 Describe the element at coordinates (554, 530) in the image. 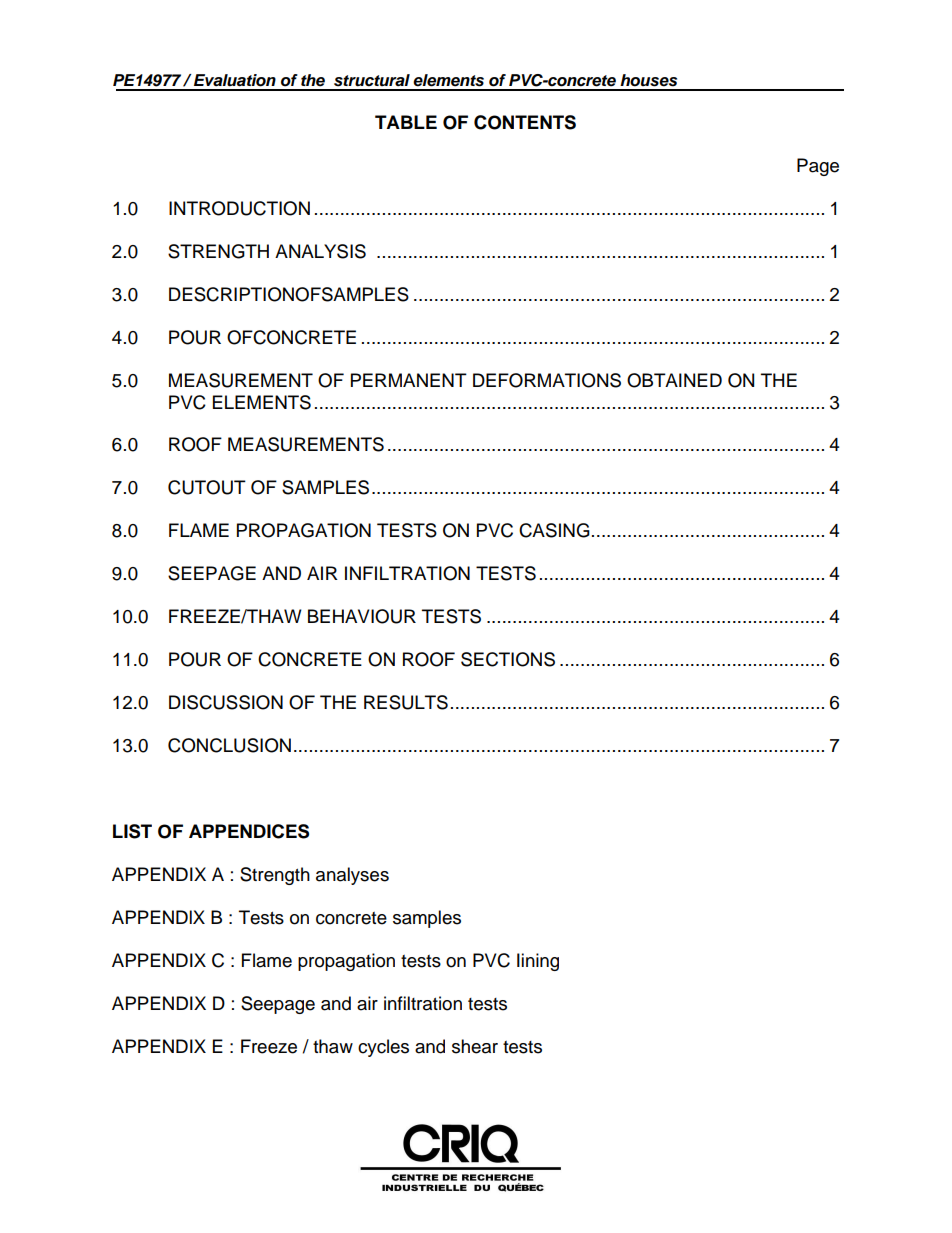

I see `CASING` at that location.
